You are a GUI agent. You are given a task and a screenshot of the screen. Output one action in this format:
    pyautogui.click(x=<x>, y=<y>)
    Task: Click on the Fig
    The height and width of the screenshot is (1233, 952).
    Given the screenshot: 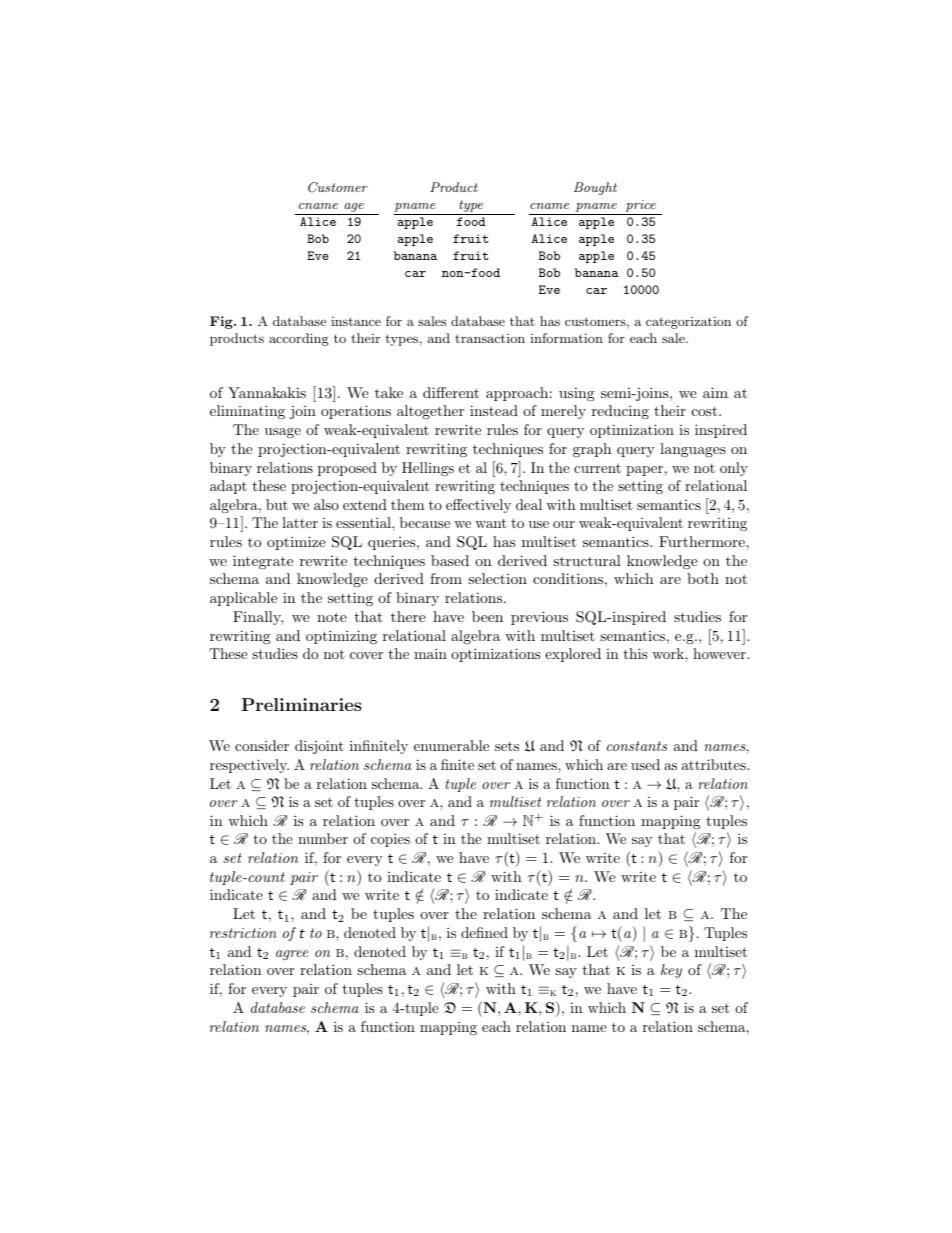 What is the action you would take?
    pyautogui.click(x=222, y=322)
